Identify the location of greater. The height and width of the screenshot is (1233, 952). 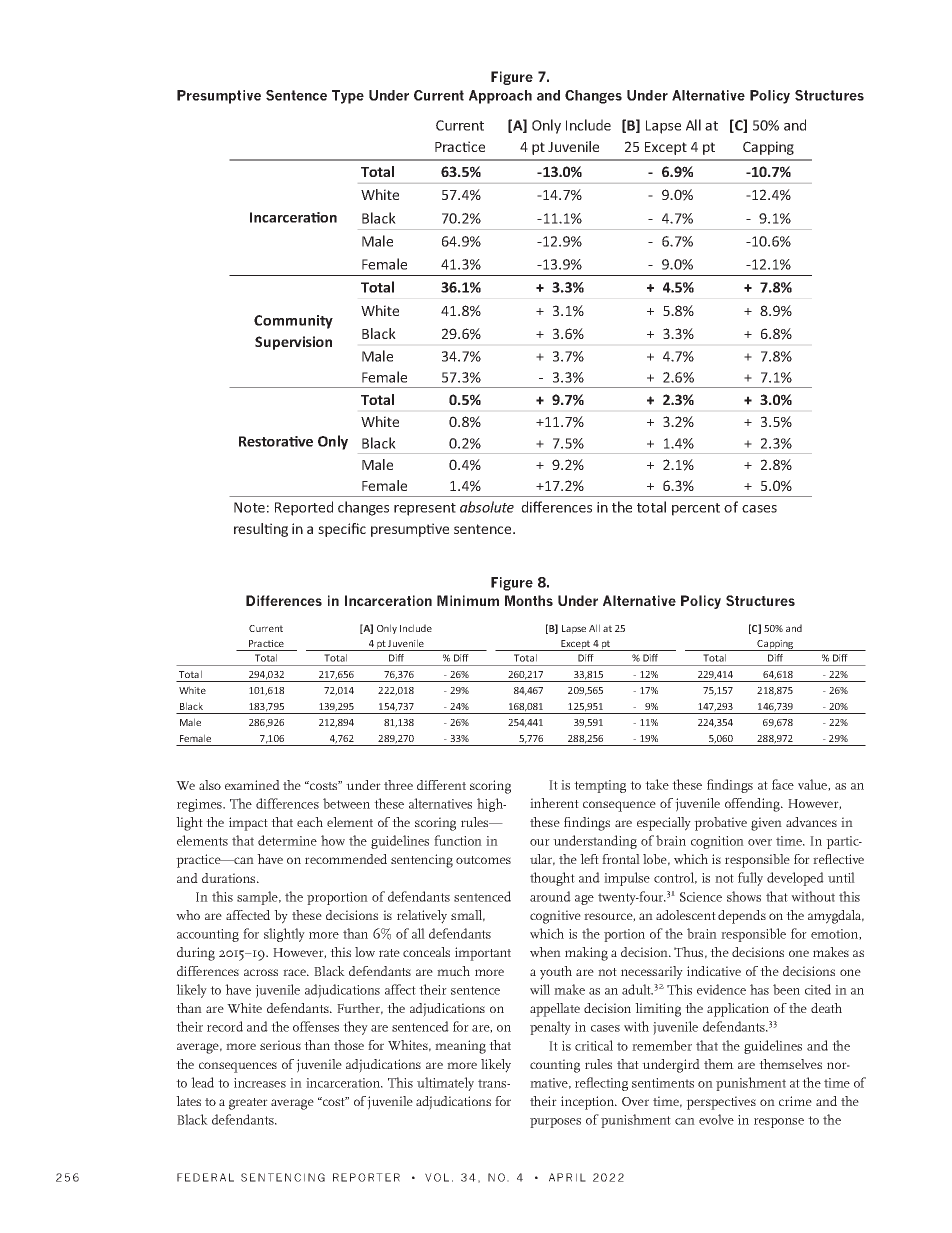
(248, 1104).
